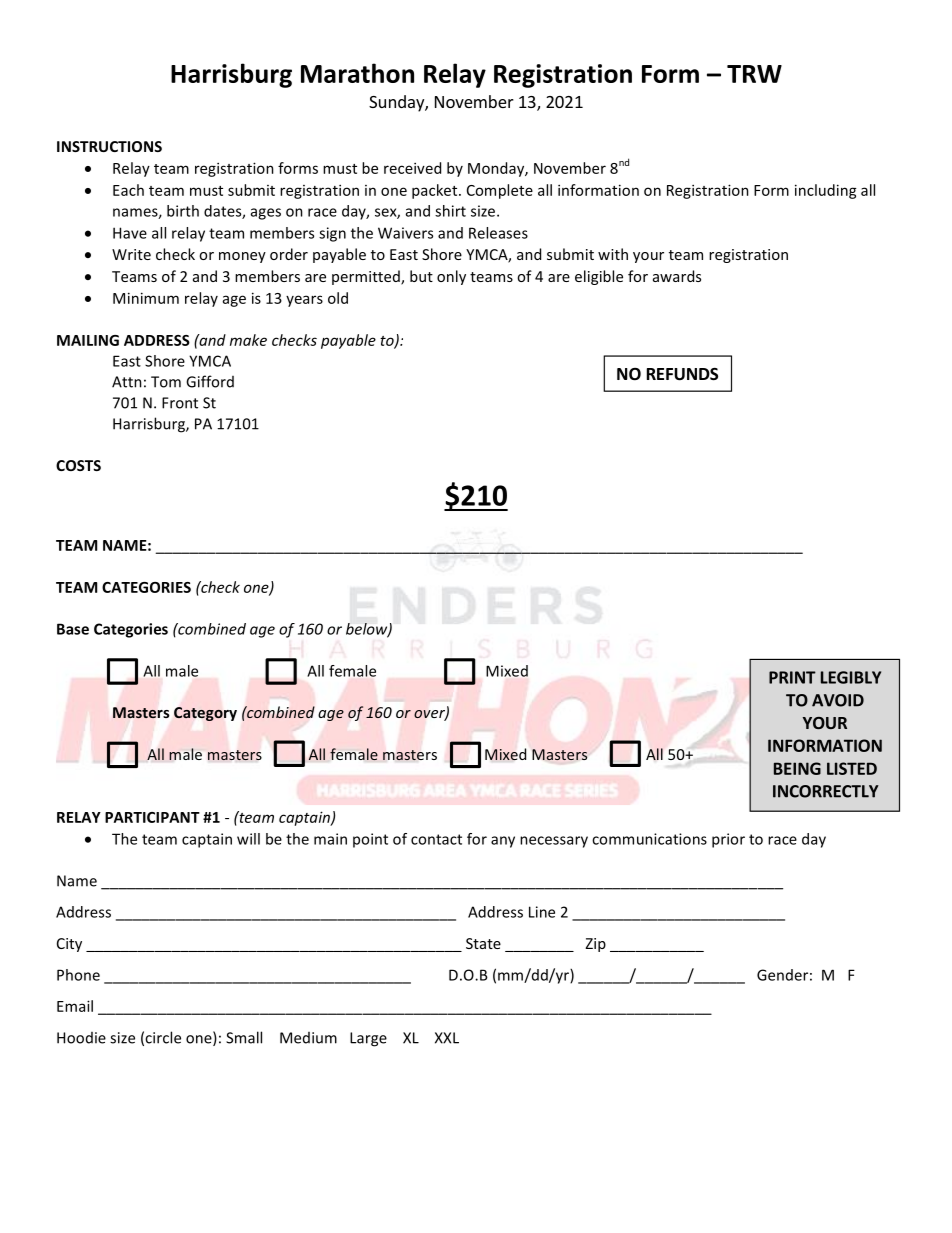 The height and width of the page is (1233, 952). What do you see at coordinates (75, 1006) in the page?
I see `Email` at bounding box center [75, 1006].
